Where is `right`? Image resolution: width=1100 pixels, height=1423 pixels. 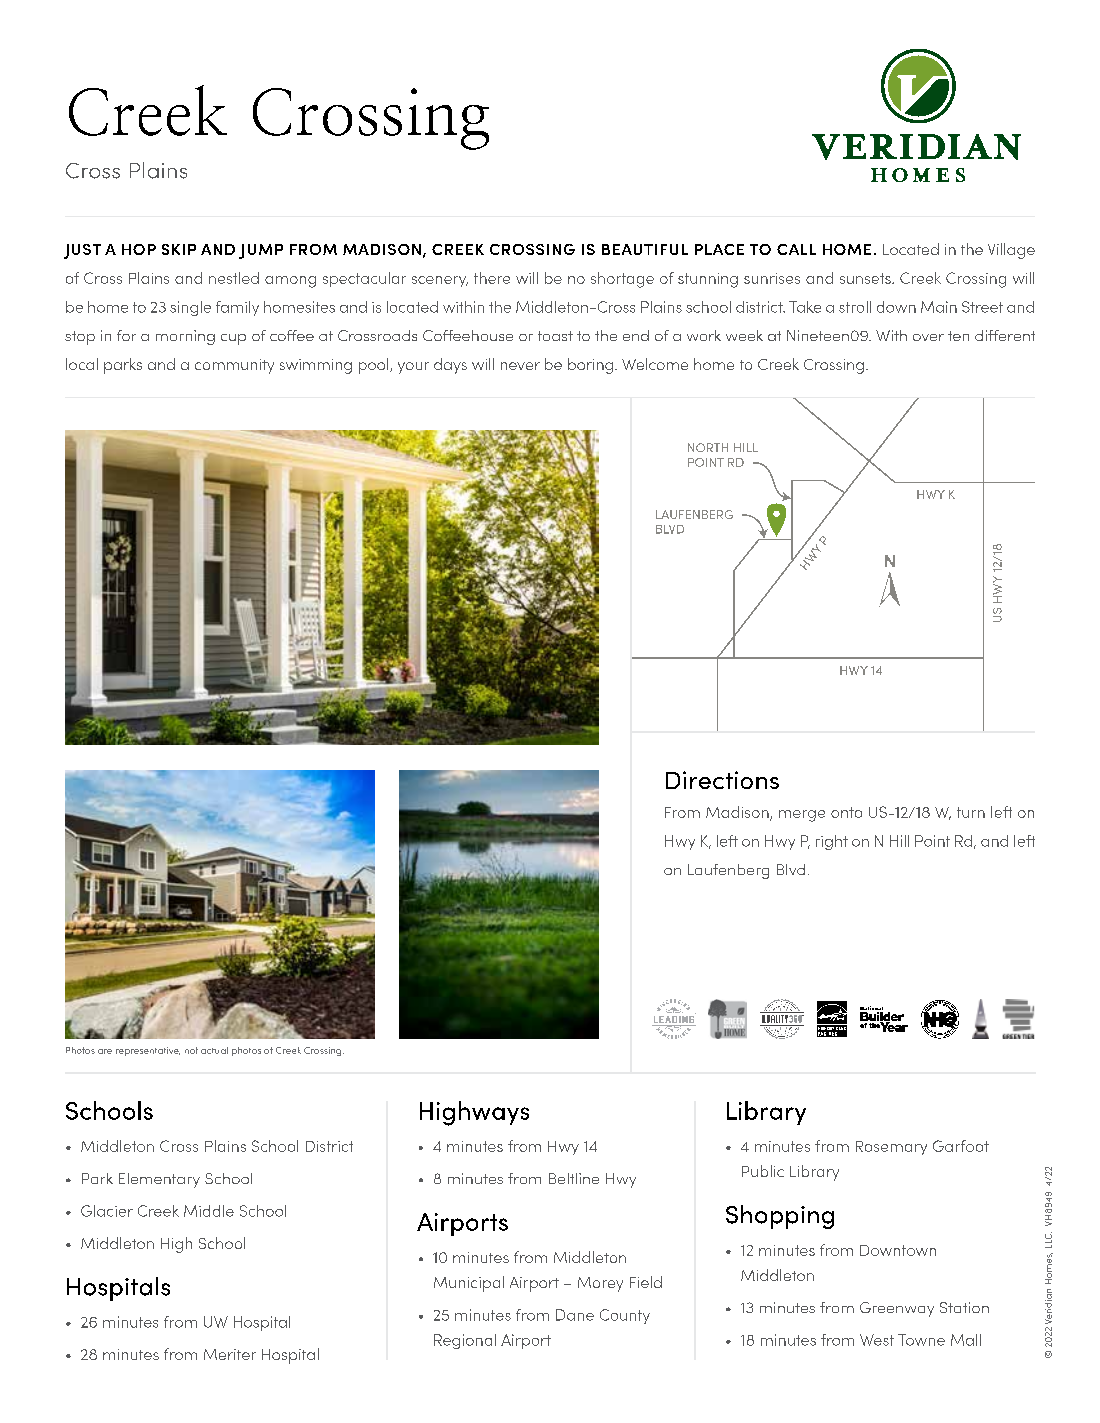
right is located at coordinates (832, 842).
